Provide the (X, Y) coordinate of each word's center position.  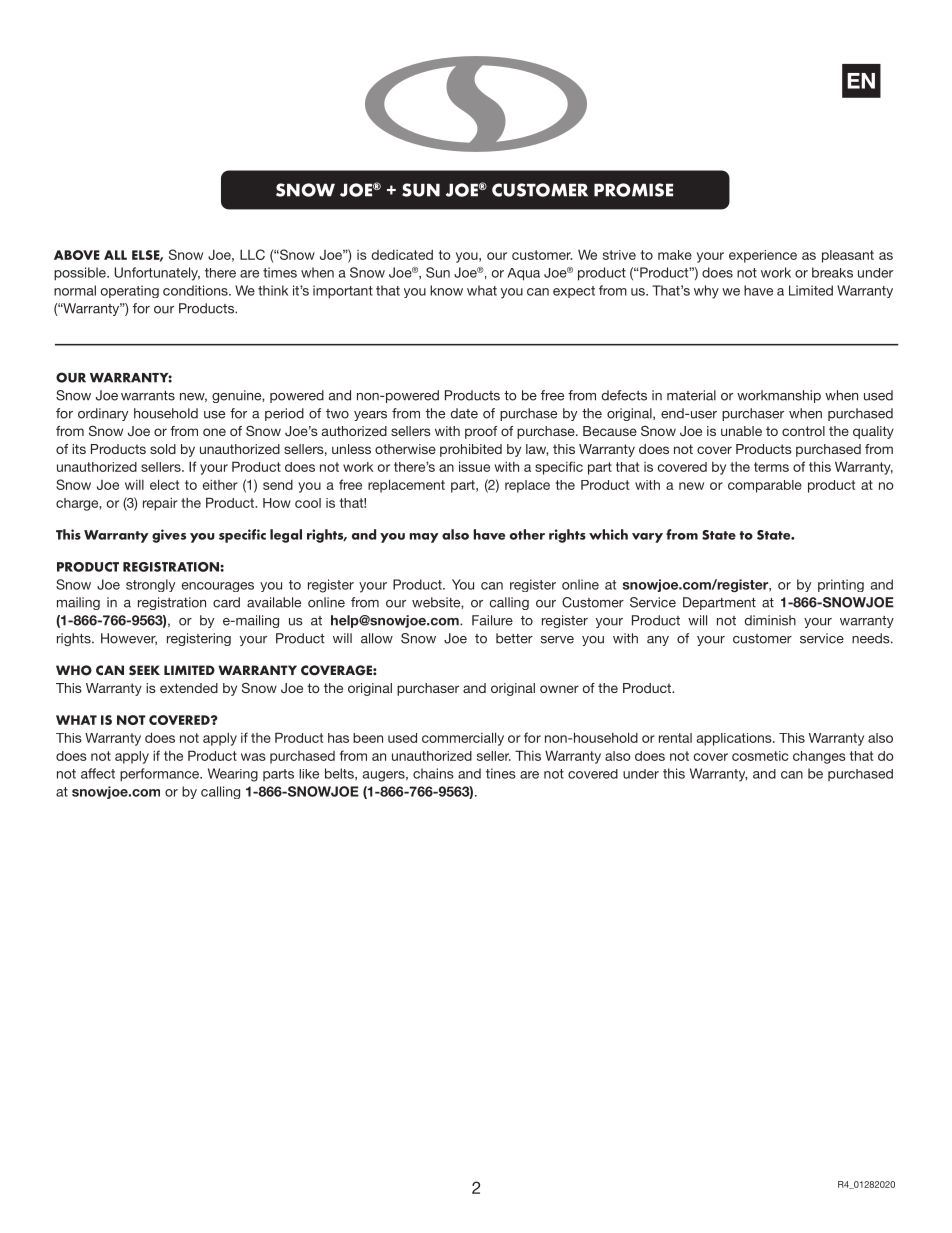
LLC (252, 254)
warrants (148, 396)
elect (164, 484)
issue (474, 466)
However (129, 639)
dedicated (402, 255)
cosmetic (760, 756)
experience (763, 256)
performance (160, 775)
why (706, 292)
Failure (492, 620)
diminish (770, 620)
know (446, 290)
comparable (765, 486)
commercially (463, 739)
